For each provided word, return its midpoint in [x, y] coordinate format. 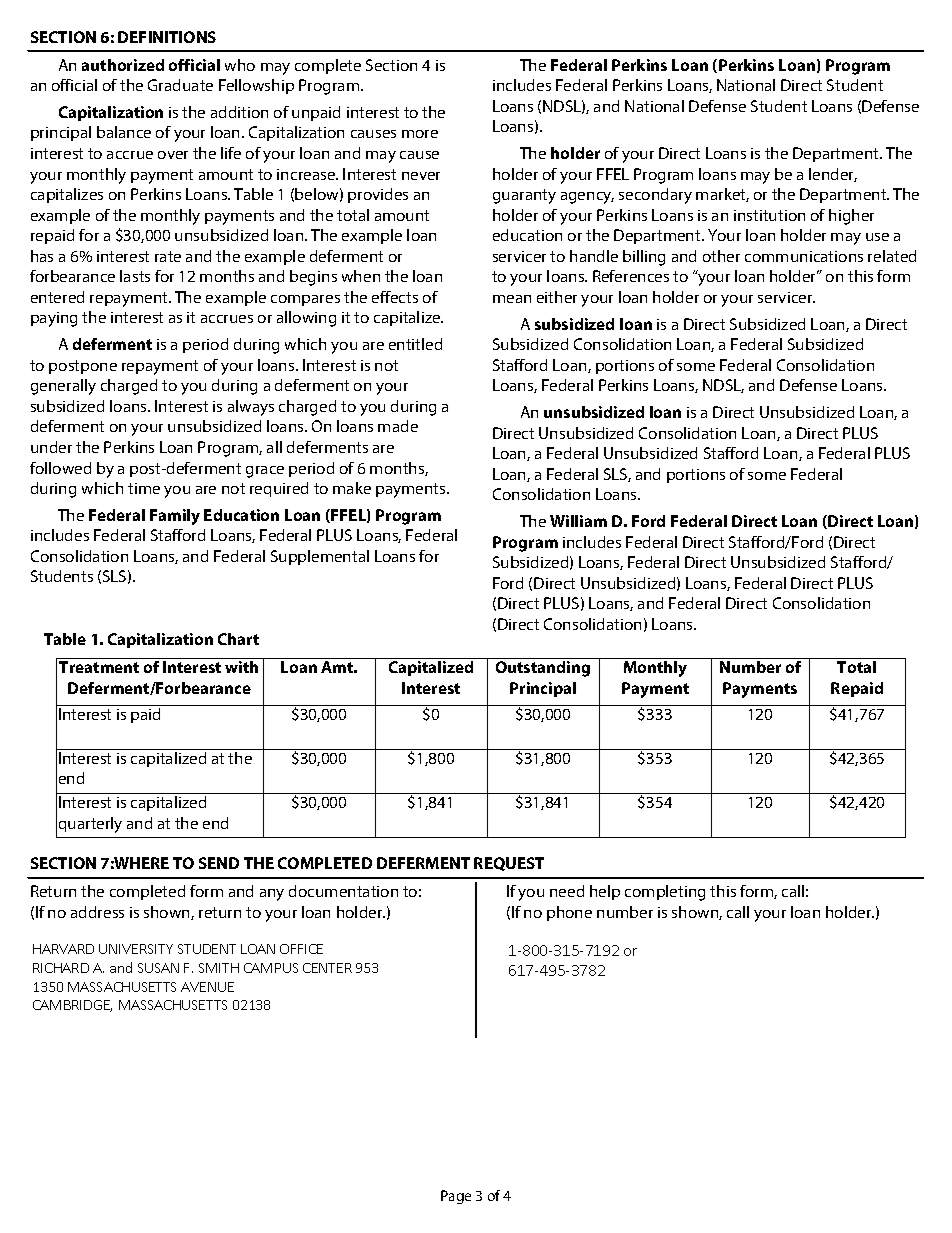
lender [833, 175]
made [398, 426]
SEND [219, 863]
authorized [123, 65]
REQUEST [509, 864]
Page [456, 1197]
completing [665, 893]
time [144, 488]
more [420, 134]
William [578, 521]
